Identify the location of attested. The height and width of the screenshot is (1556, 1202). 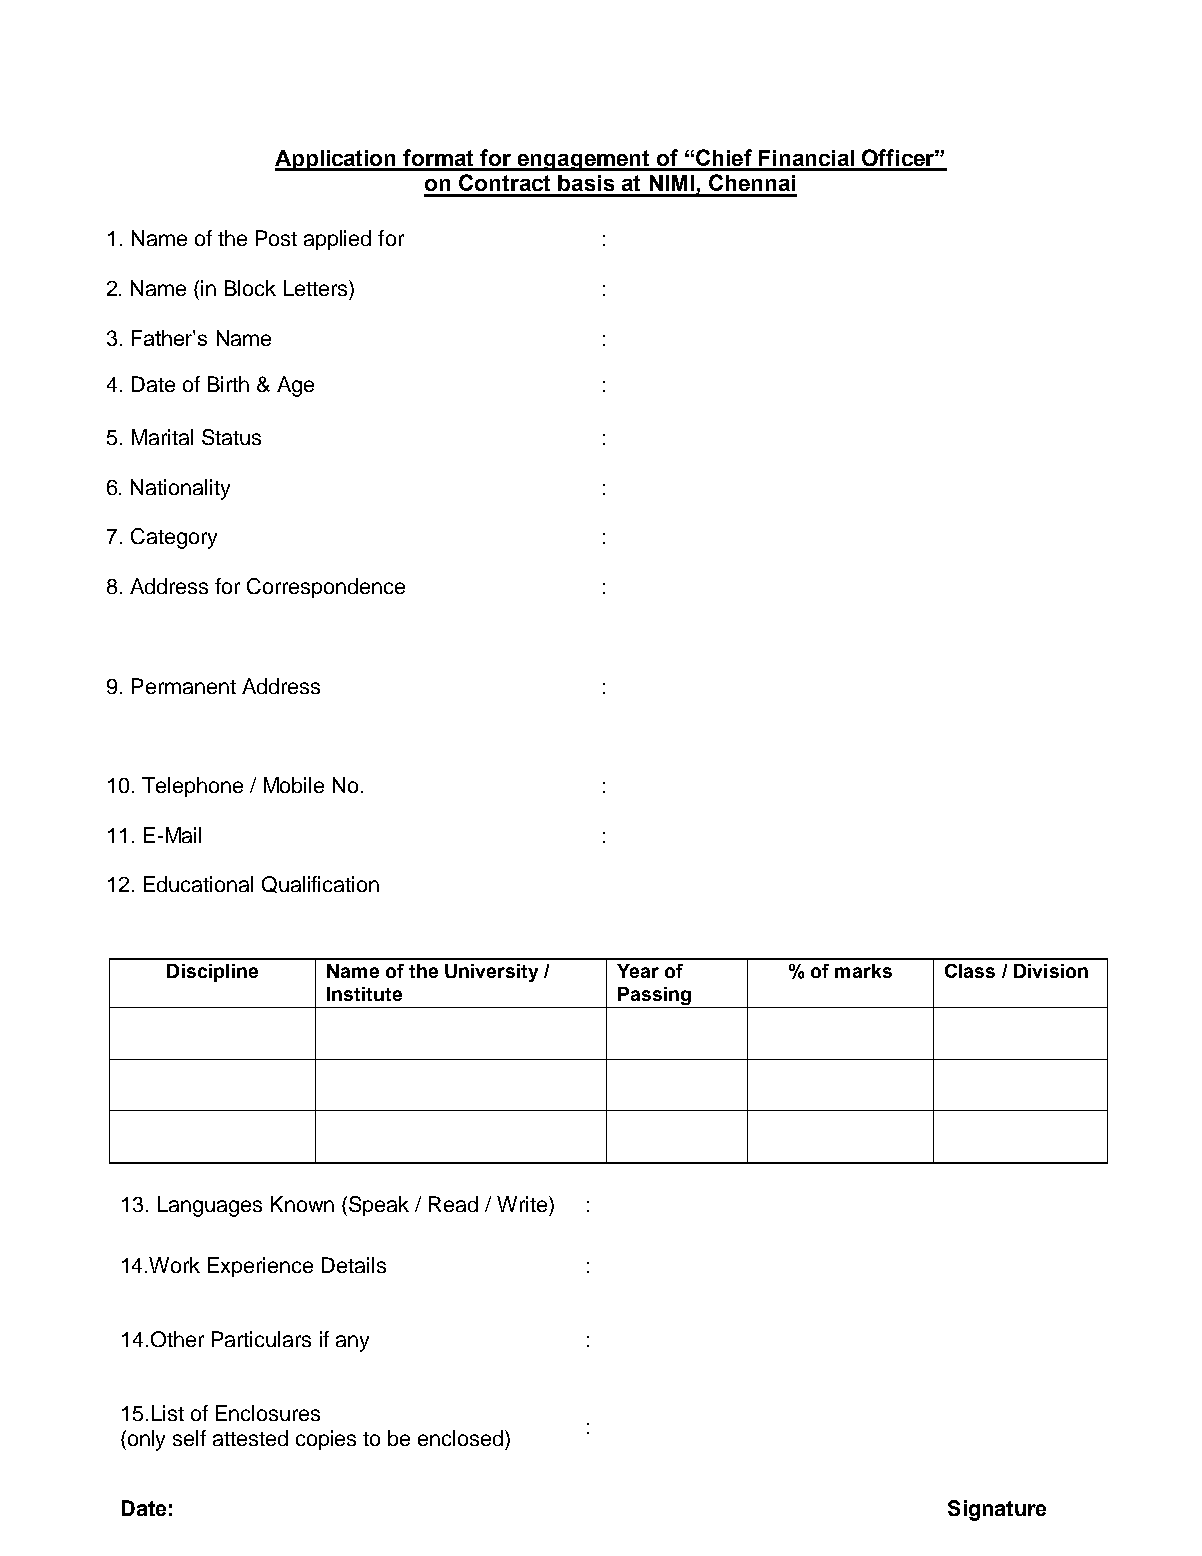
(250, 1438).
